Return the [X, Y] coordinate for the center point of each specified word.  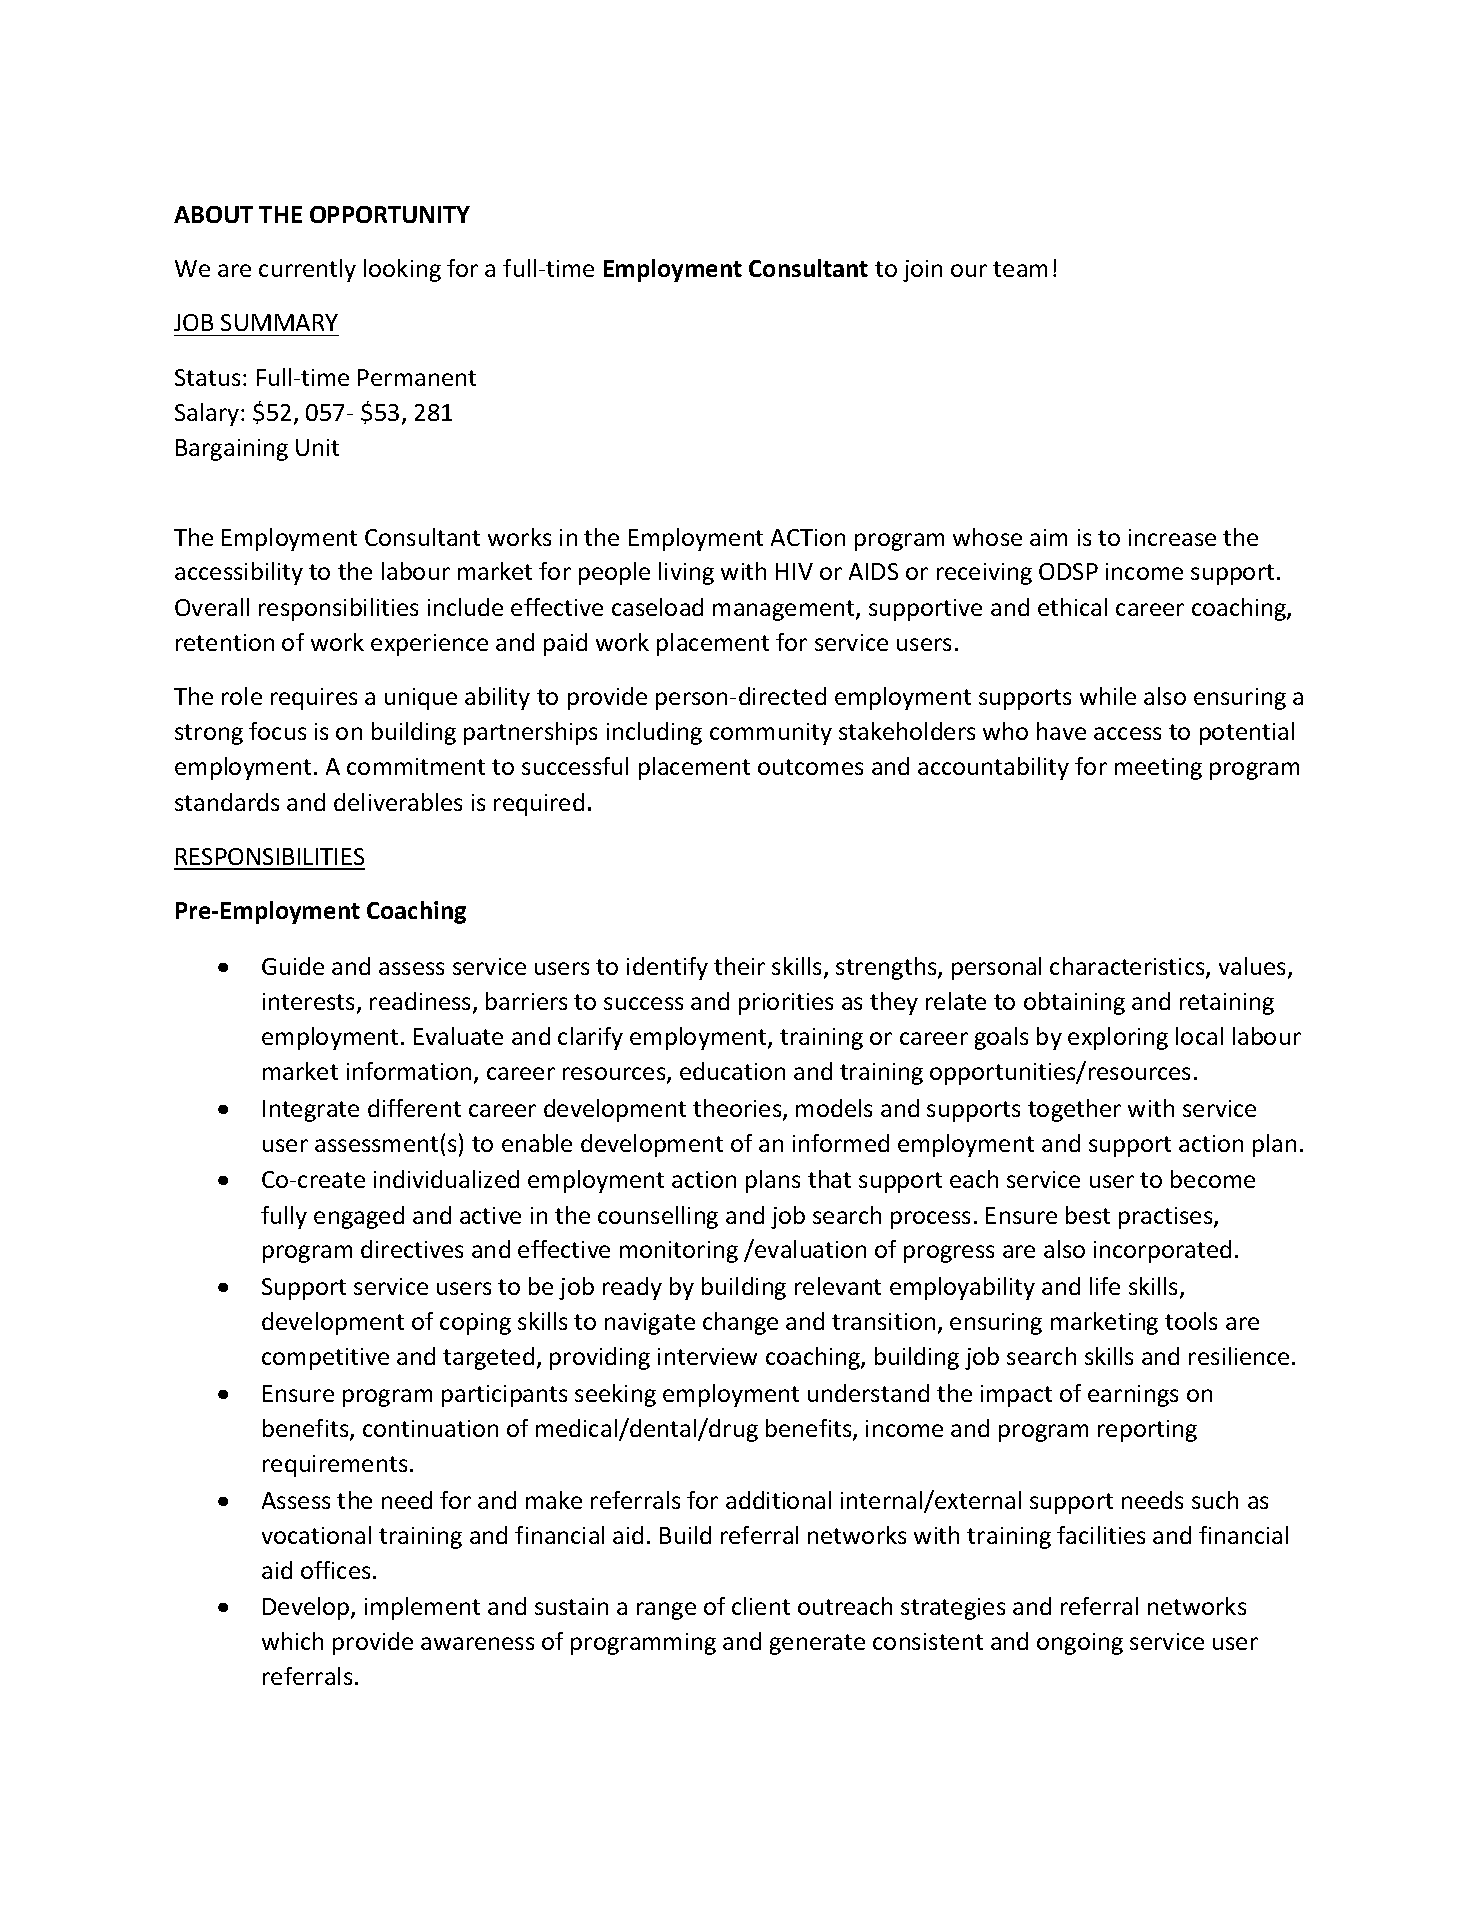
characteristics [1128, 967]
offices [335, 1570]
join [922, 271]
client [761, 1606]
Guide [293, 966]
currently [307, 270]
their [739, 966]
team [1020, 269]
